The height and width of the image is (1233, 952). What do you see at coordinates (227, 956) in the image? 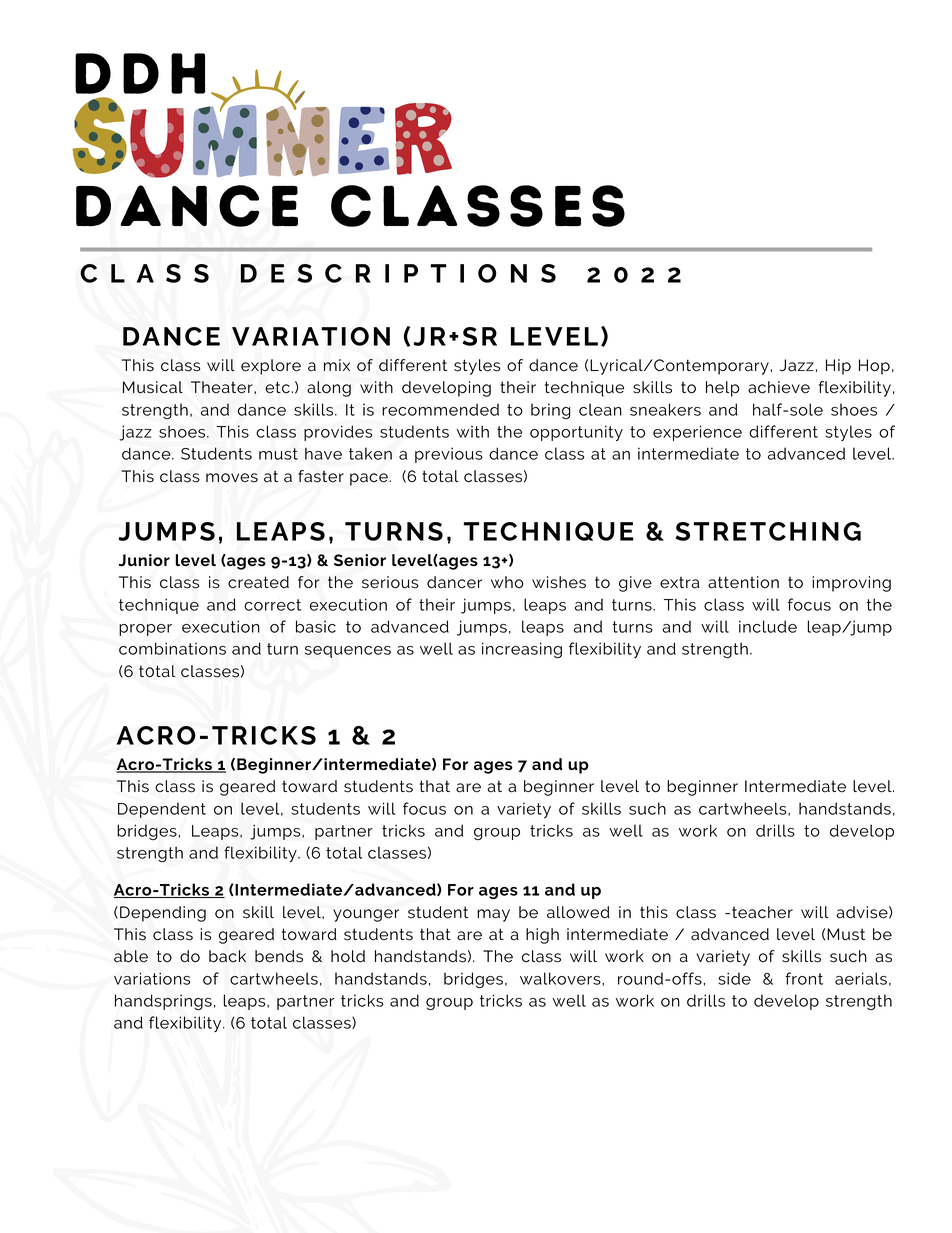
I see `back` at bounding box center [227, 956].
